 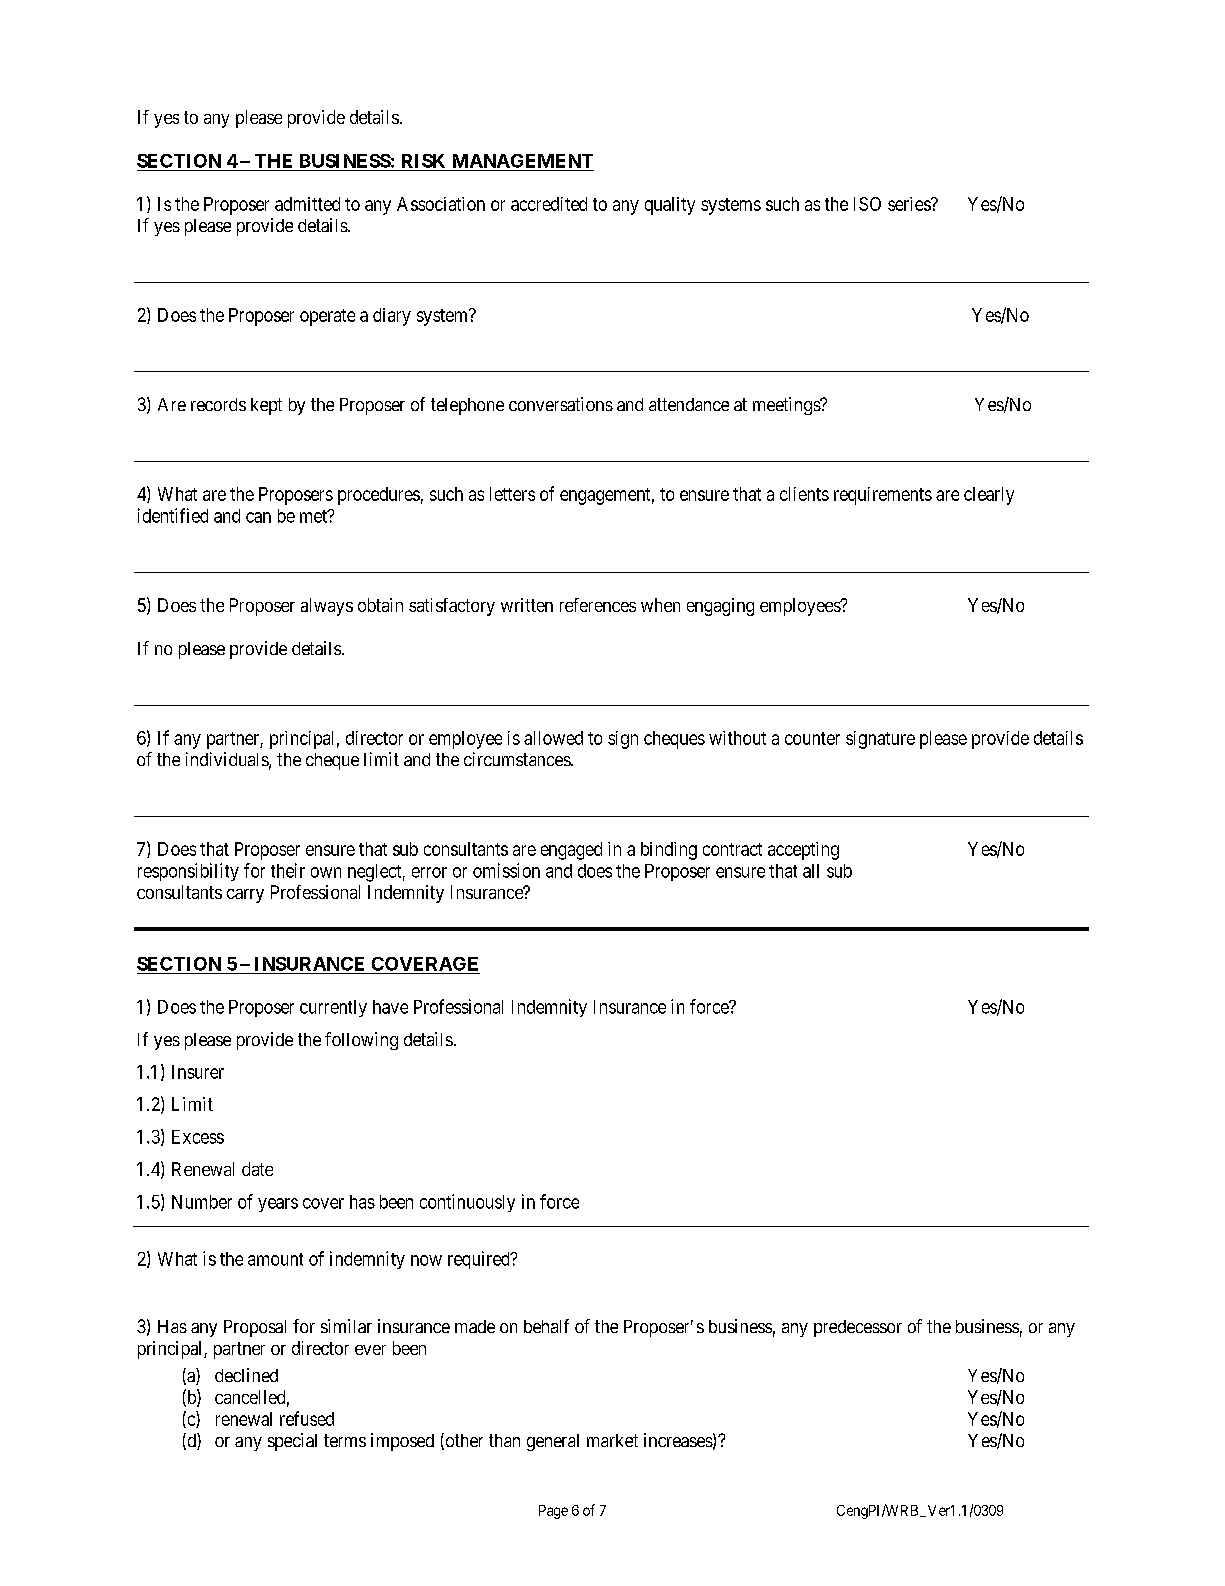 I want to click on requirements, so click(x=883, y=496).
